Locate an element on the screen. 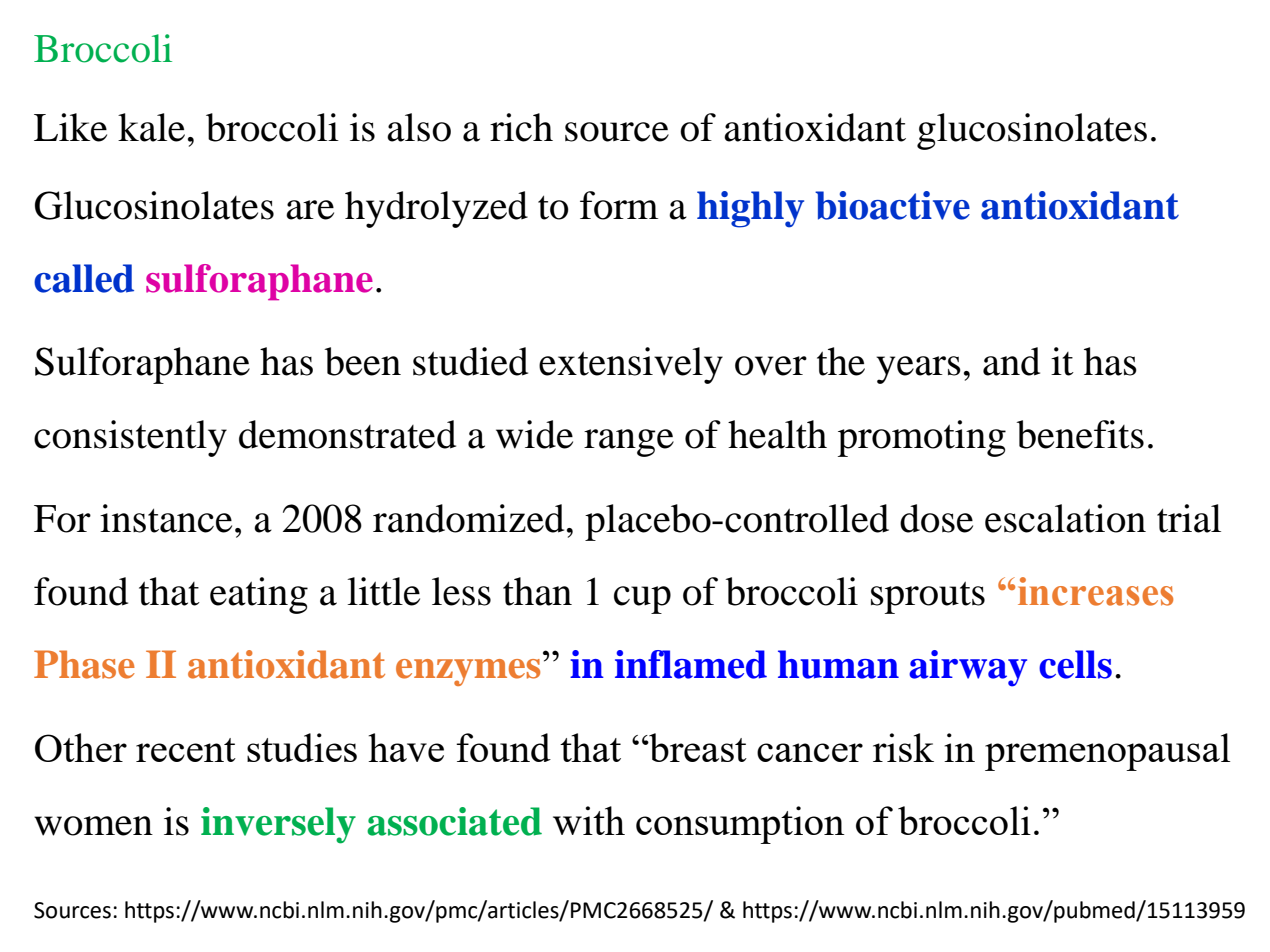 Image resolution: width=1270 pixels, height=952 pixels. kale is located at coordinates (151, 127).
